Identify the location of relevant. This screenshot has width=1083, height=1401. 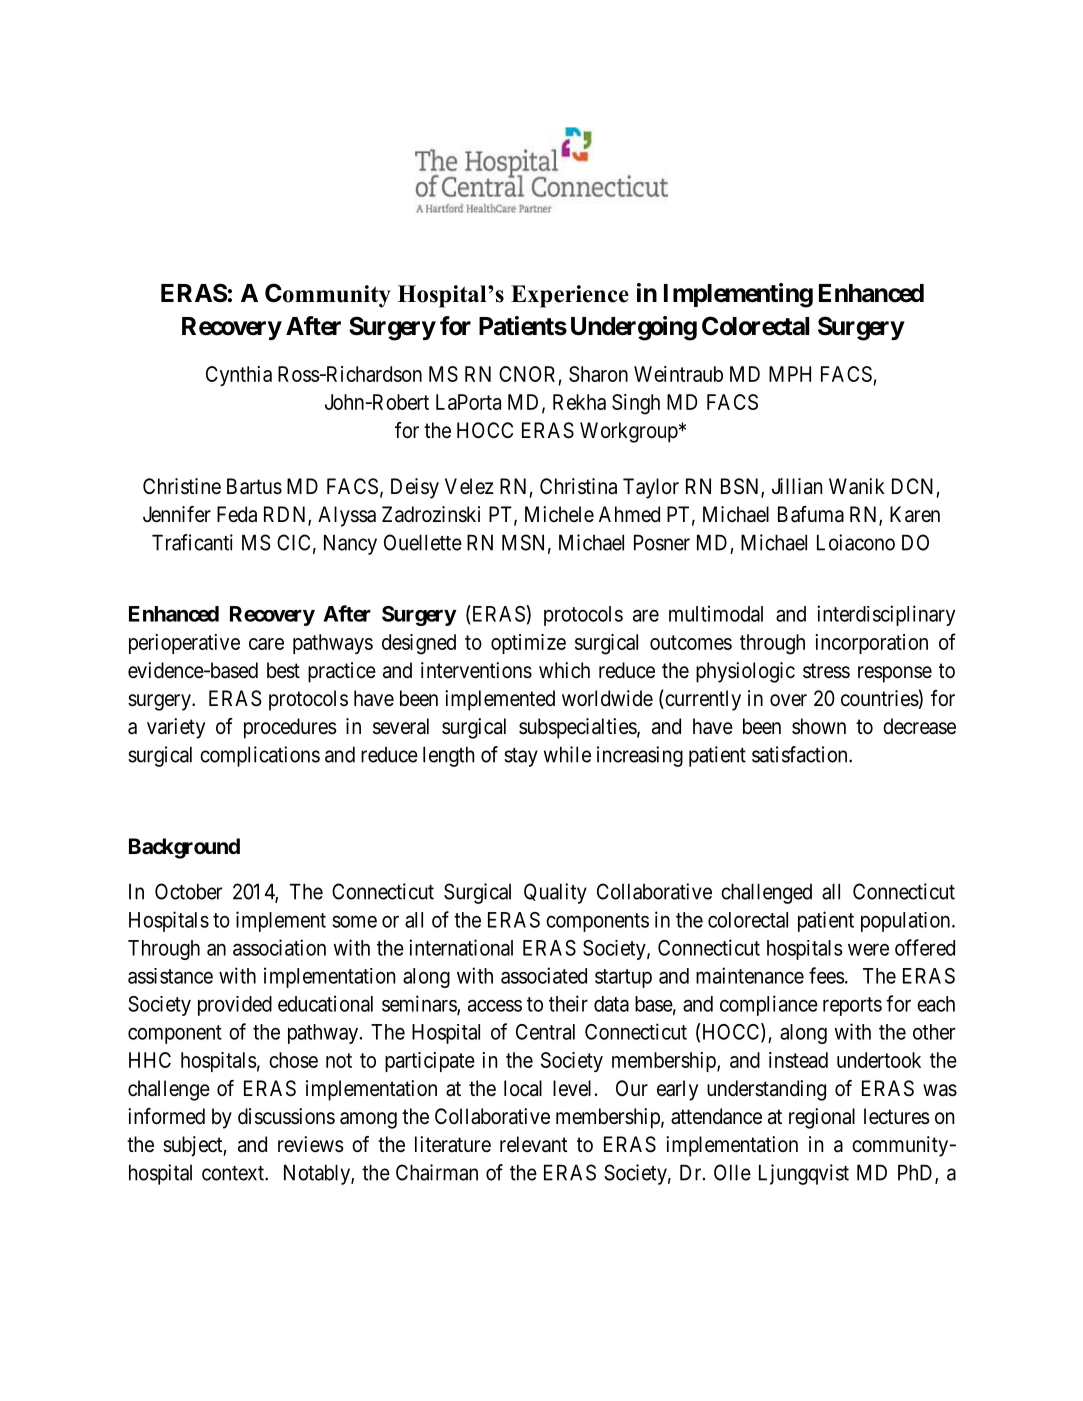
(533, 1144).
